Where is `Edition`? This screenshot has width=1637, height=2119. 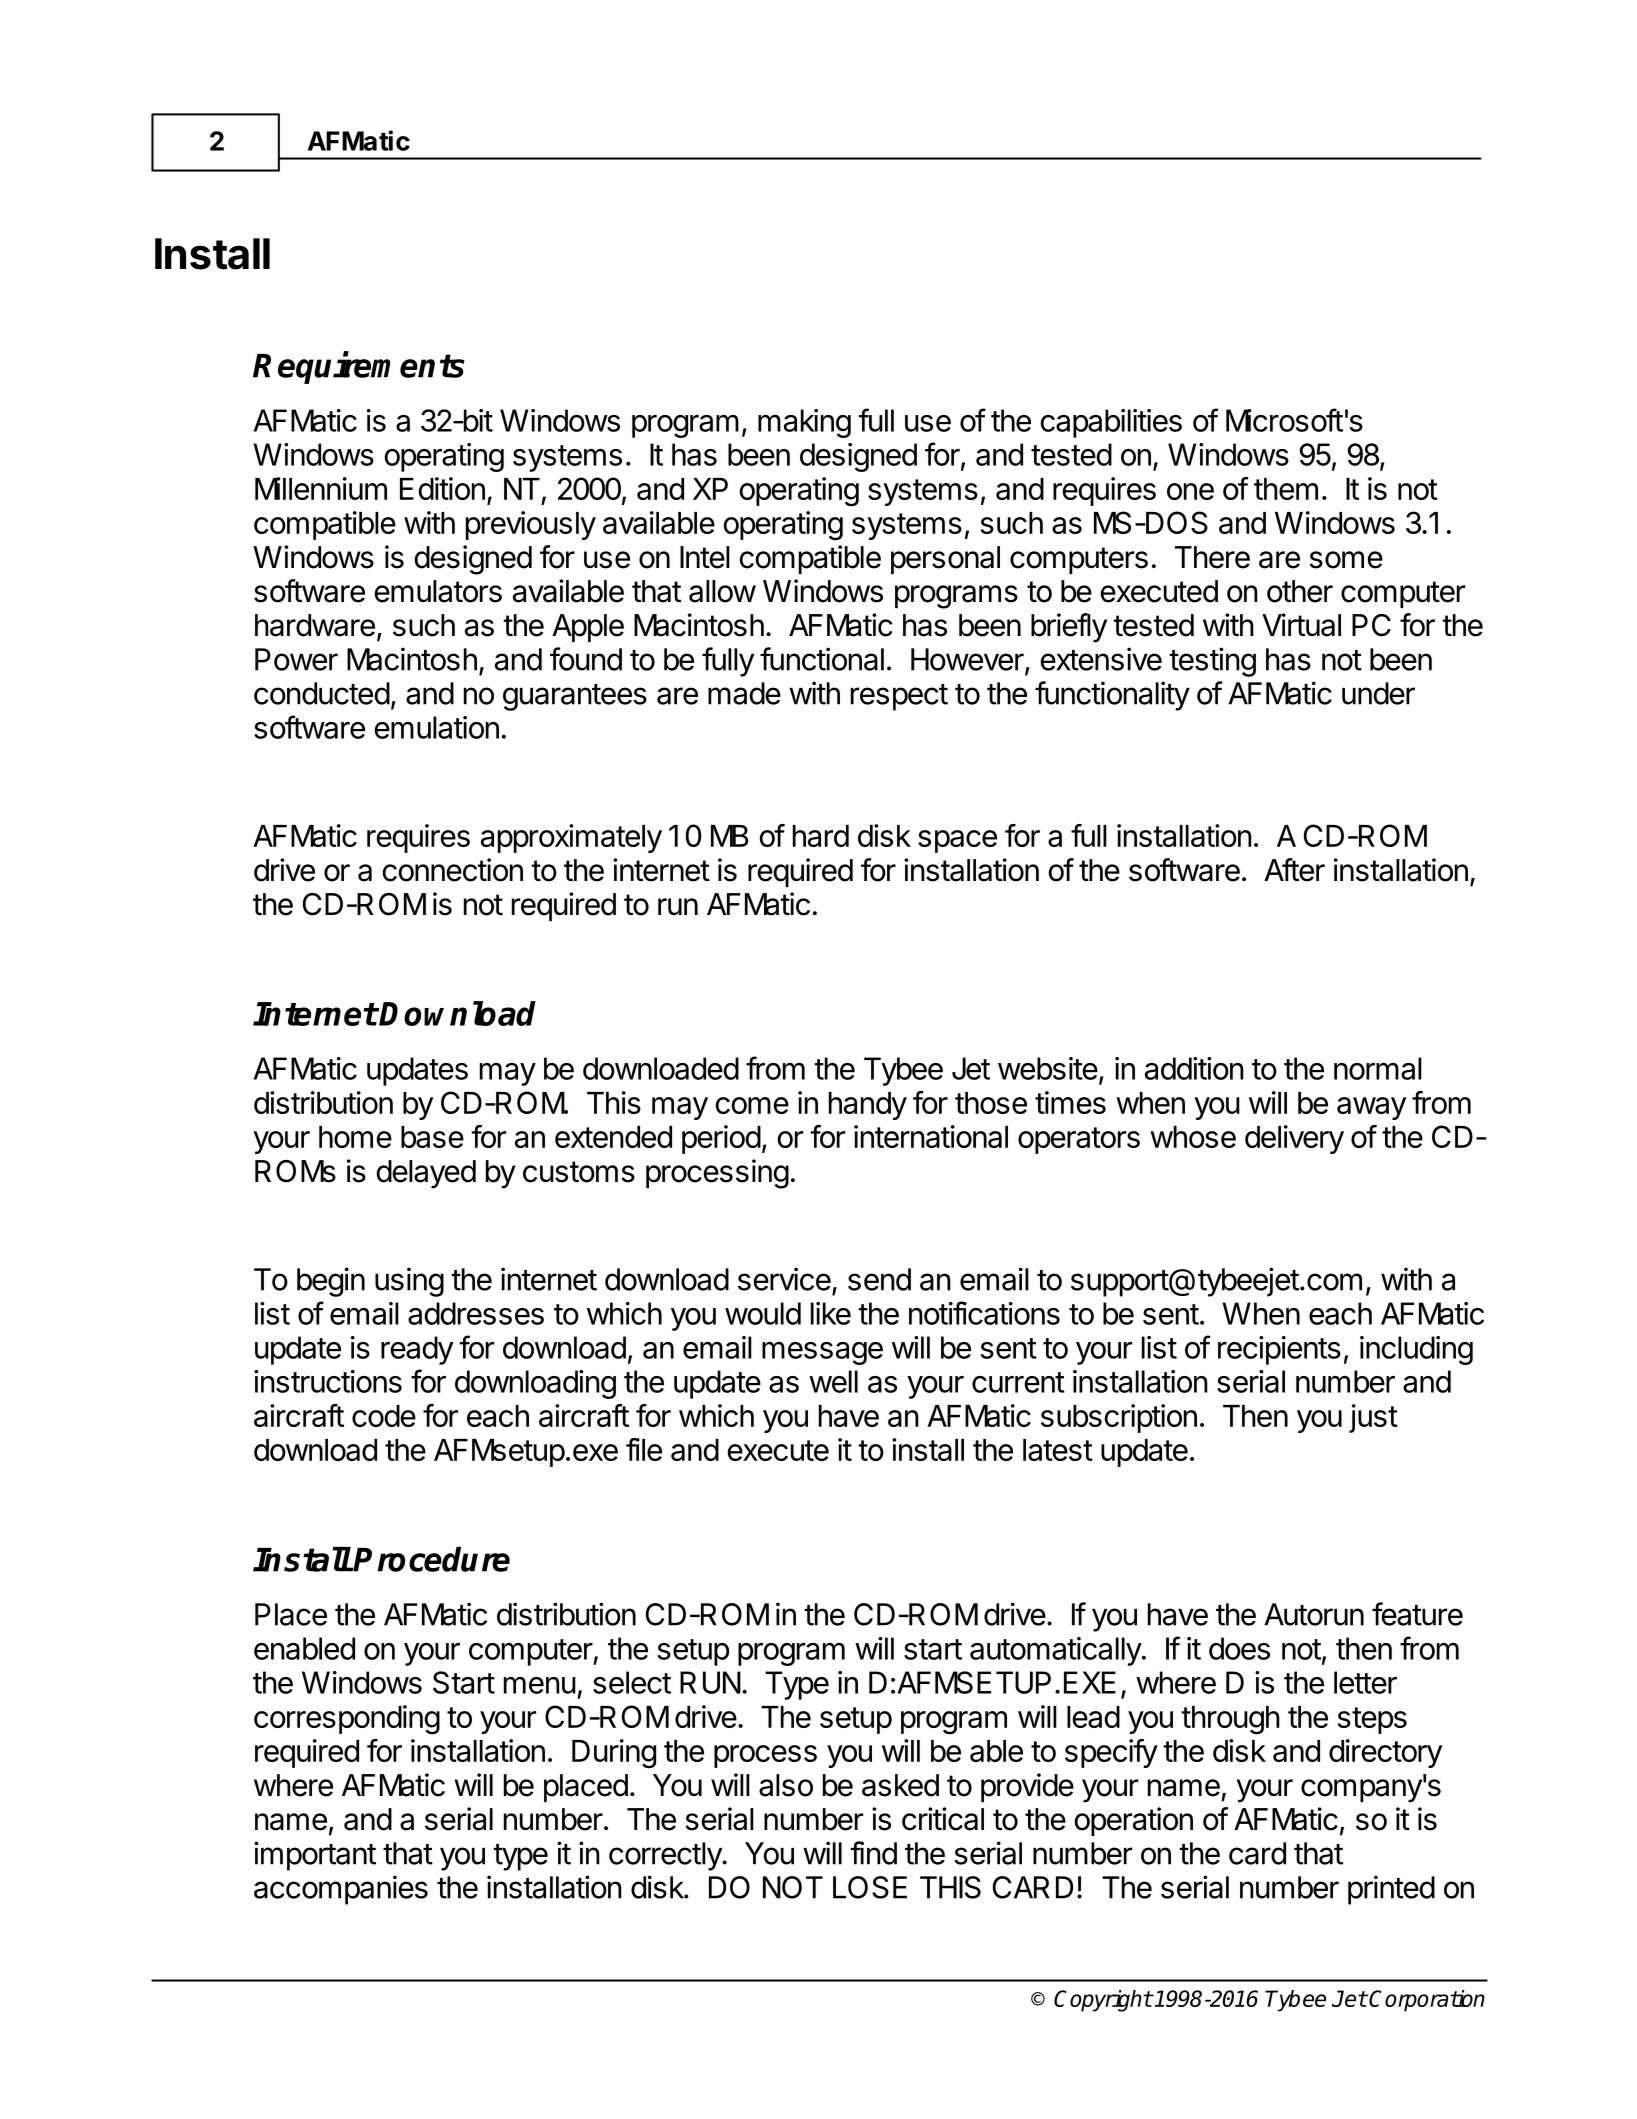 Edition is located at coordinates (442, 488).
